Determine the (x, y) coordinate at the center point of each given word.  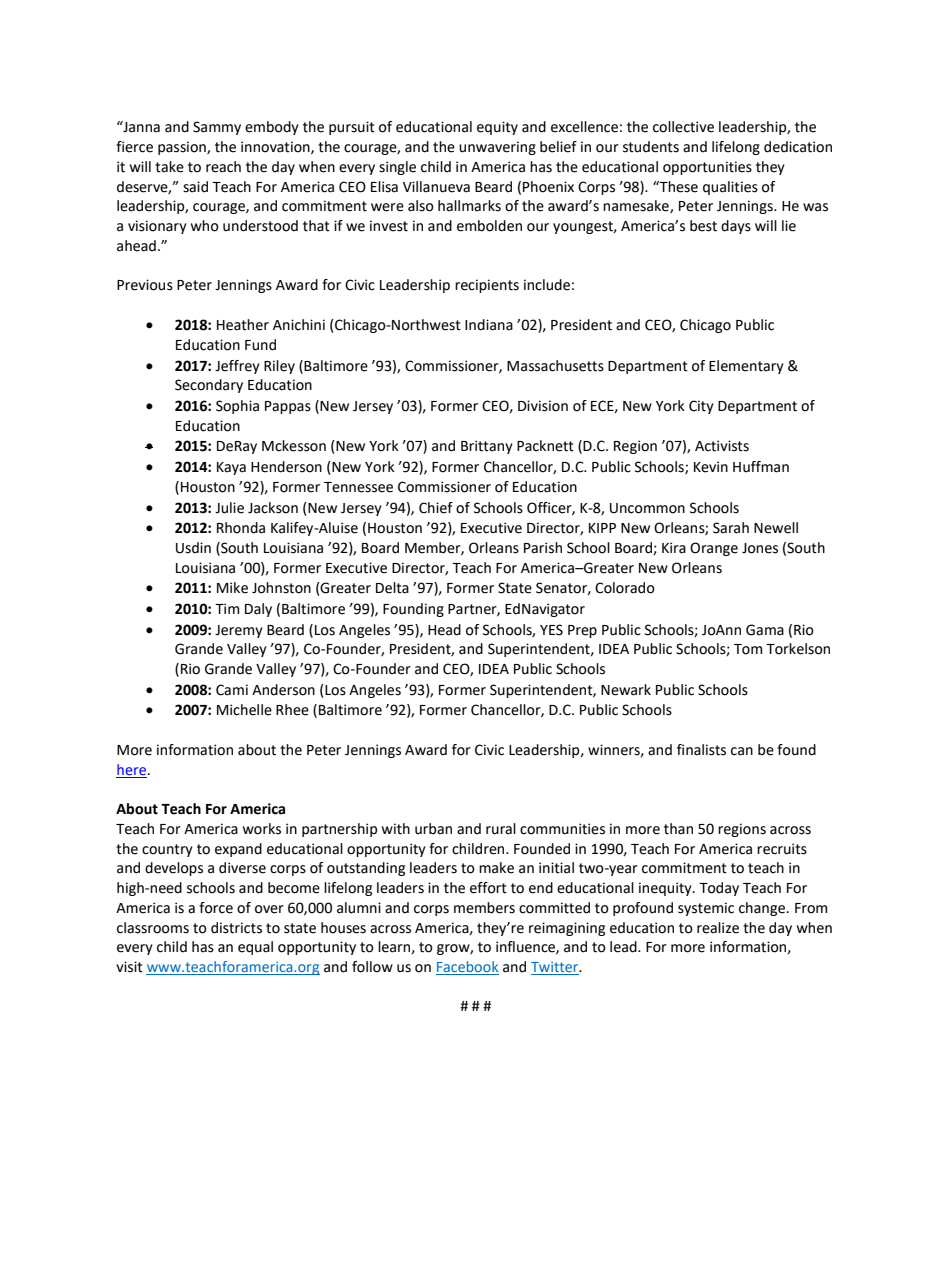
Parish (543, 548)
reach (223, 167)
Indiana (489, 325)
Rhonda (241, 528)
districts (236, 928)
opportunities (707, 168)
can (742, 751)
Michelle (244, 710)
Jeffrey (237, 367)
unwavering (497, 148)
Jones (760, 548)
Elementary (746, 367)
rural (501, 829)
